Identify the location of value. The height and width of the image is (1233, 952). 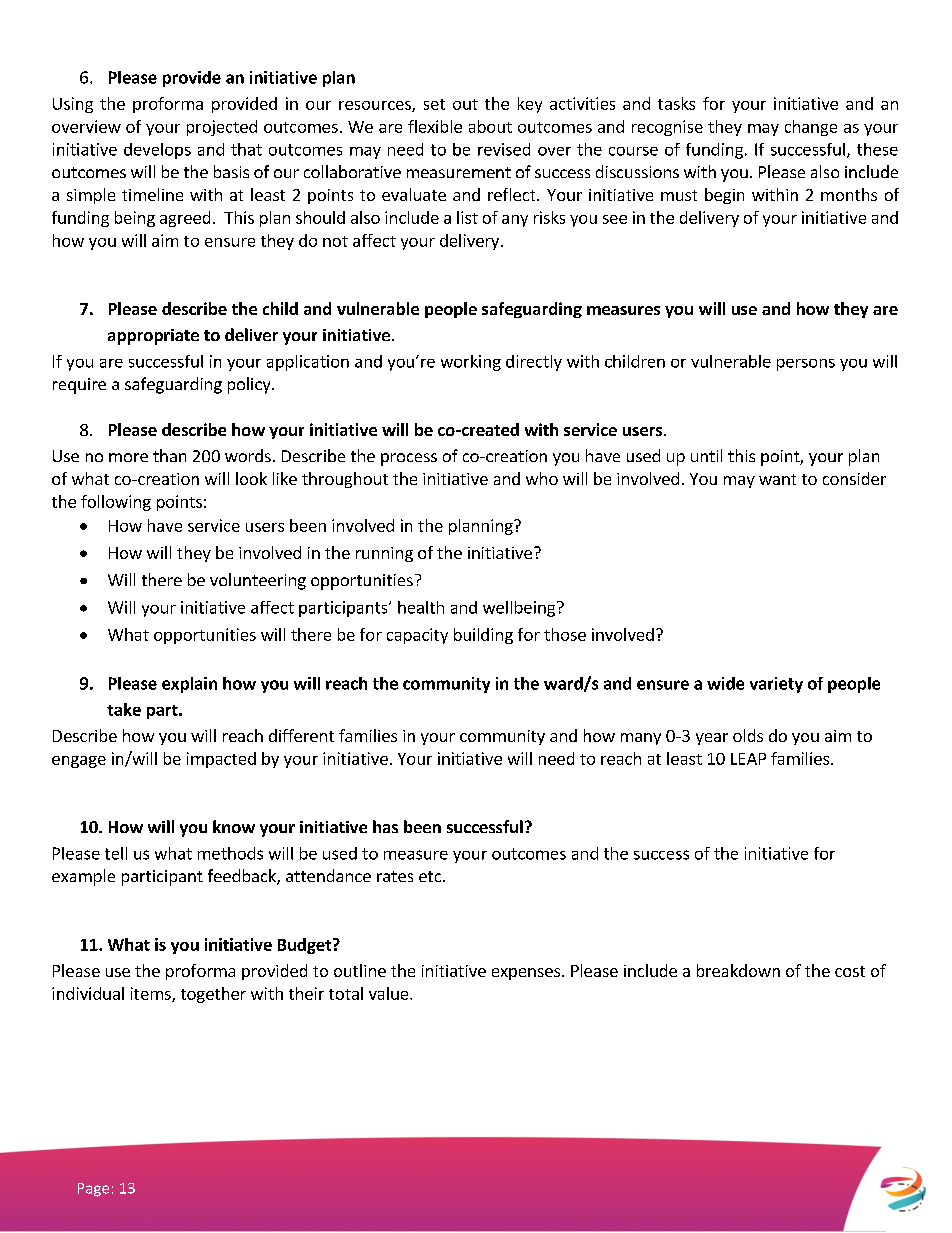
(390, 993).
